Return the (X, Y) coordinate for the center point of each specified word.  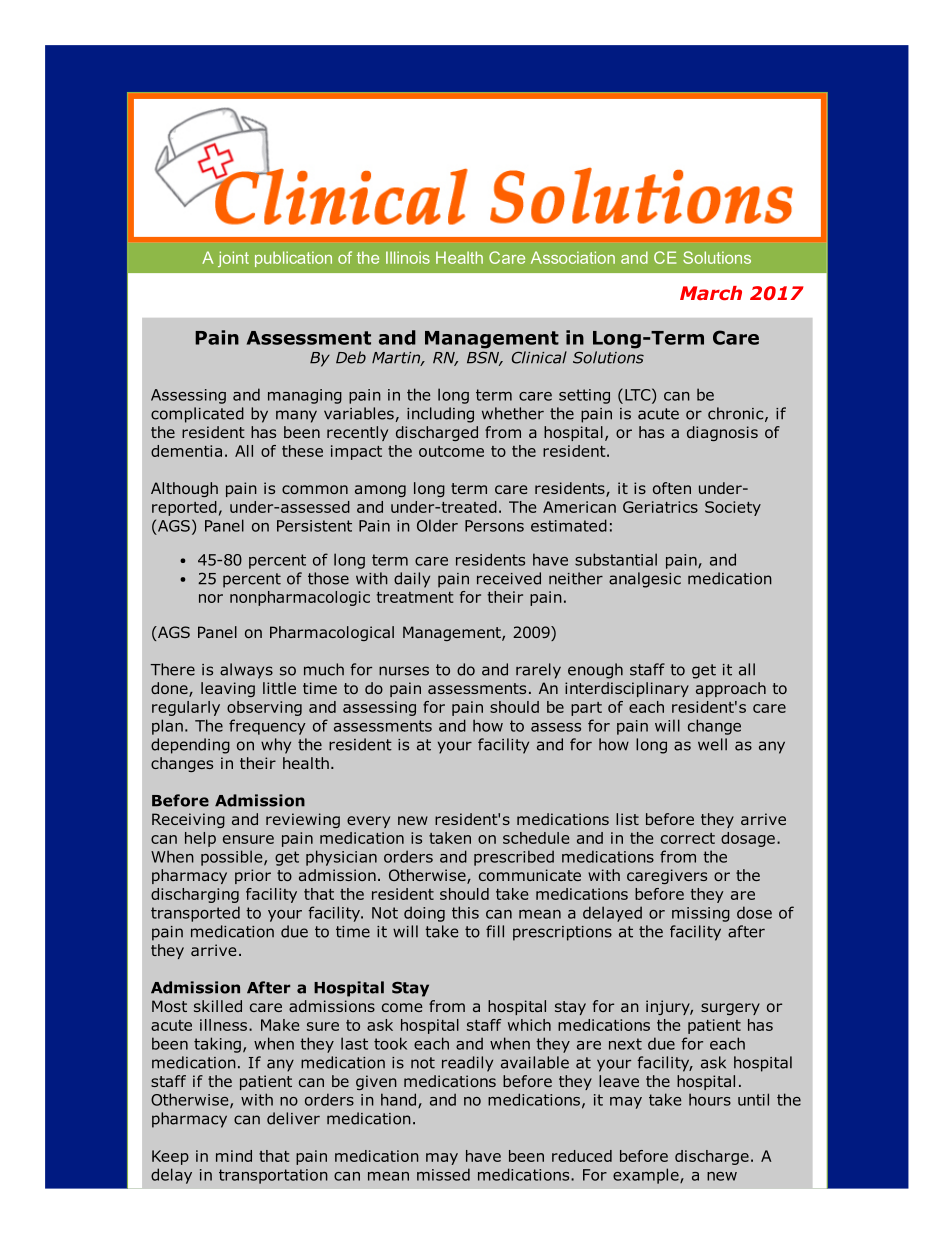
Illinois (408, 257)
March (711, 293)
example (647, 1176)
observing (264, 708)
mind (234, 1156)
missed (443, 1174)
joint (233, 259)
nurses (404, 671)
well (712, 744)
